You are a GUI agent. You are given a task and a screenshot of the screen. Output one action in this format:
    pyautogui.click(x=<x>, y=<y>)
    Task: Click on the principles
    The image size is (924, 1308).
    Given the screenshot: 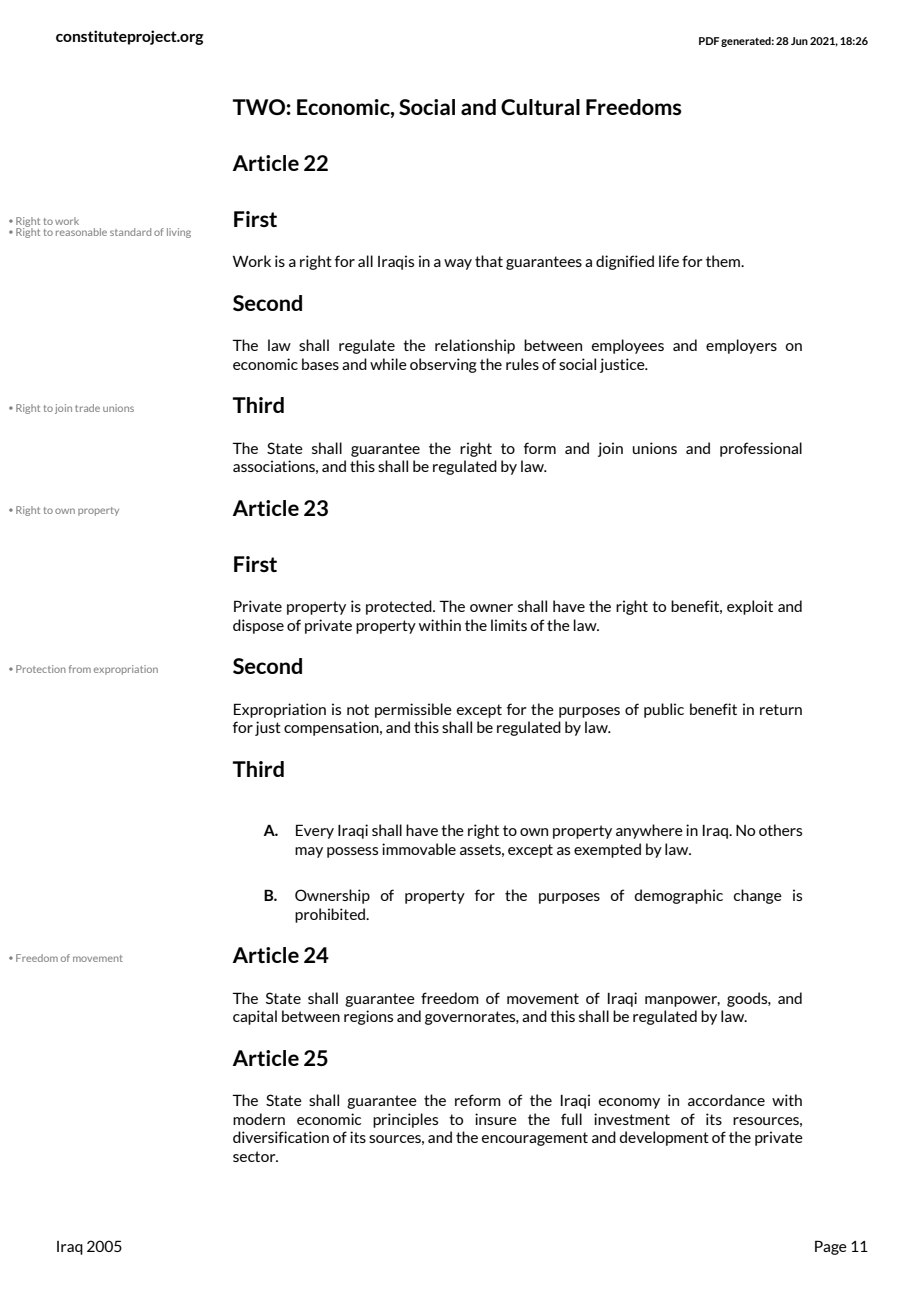 What is the action you would take?
    pyautogui.click(x=405, y=1120)
